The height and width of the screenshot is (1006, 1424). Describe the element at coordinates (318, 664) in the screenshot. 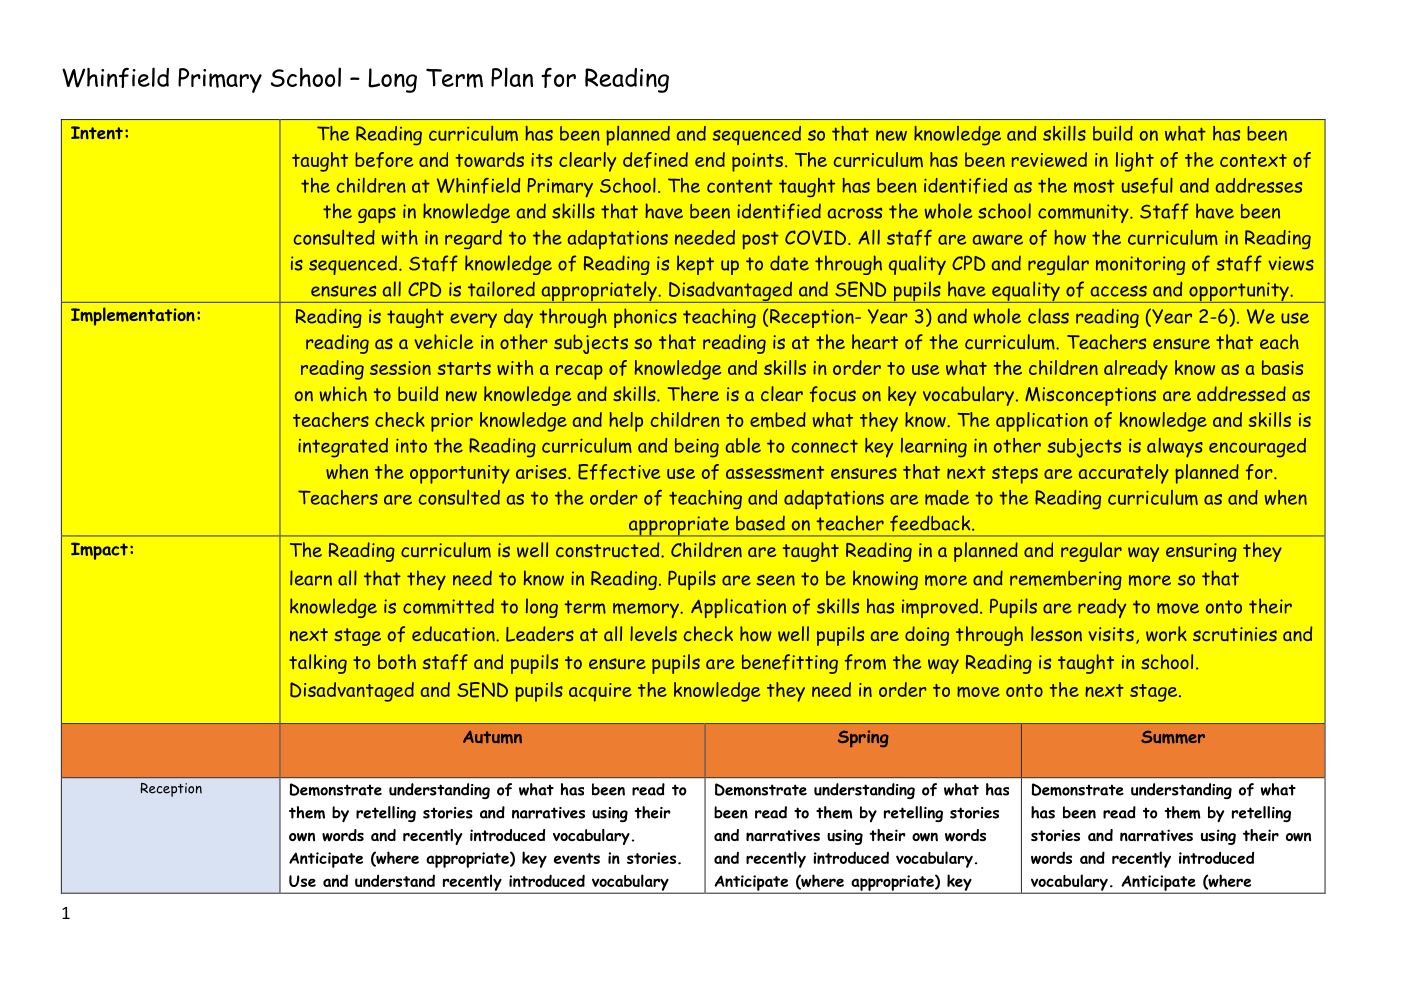

I see `talking` at that location.
